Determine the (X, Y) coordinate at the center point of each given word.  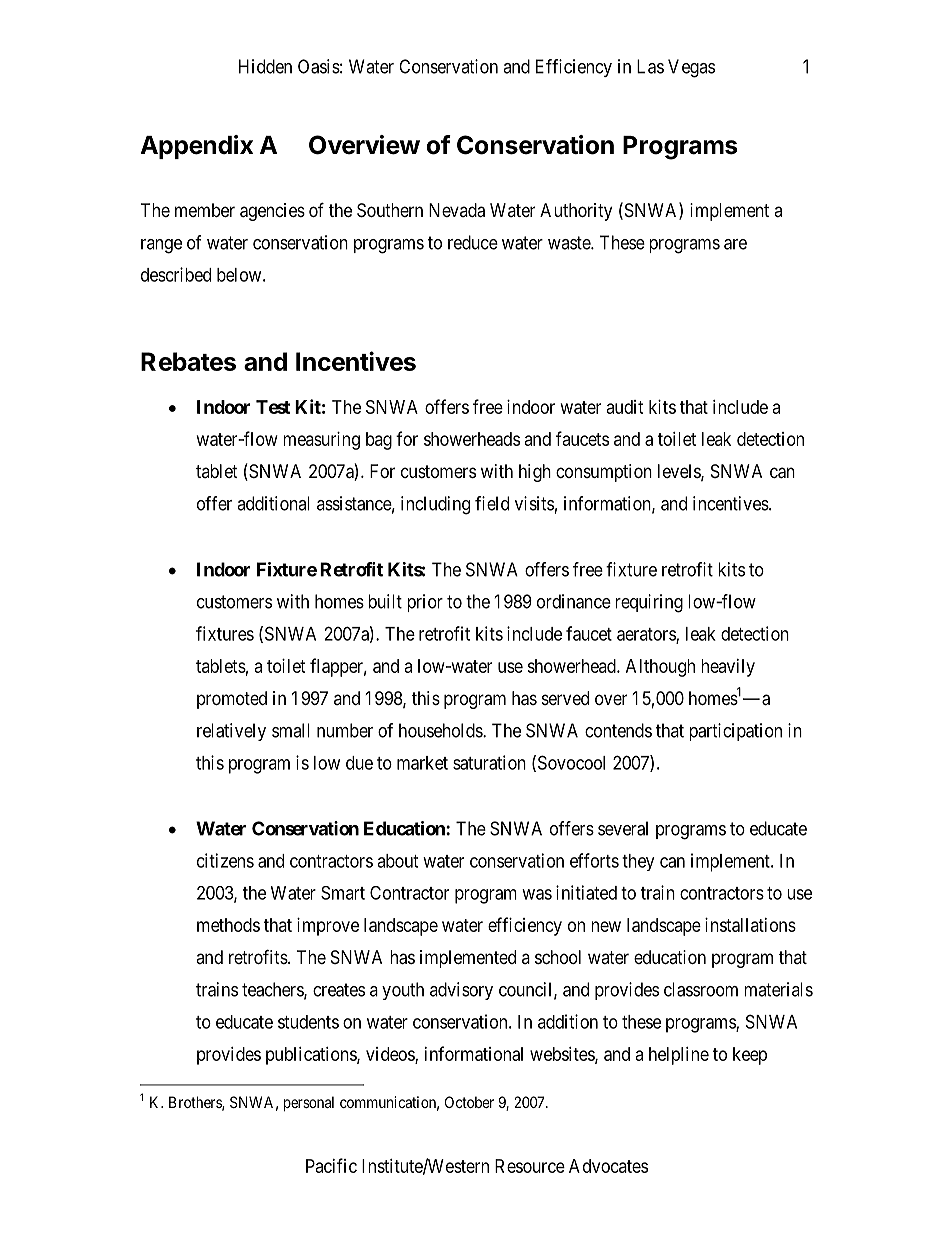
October (469, 1102)
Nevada (457, 210)
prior (425, 603)
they (638, 862)
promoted (232, 700)
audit (625, 407)
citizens (225, 860)
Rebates (188, 361)
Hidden (265, 66)
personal (309, 1103)
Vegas (691, 68)
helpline (679, 1056)
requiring (649, 603)
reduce (473, 242)
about (397, 861)
